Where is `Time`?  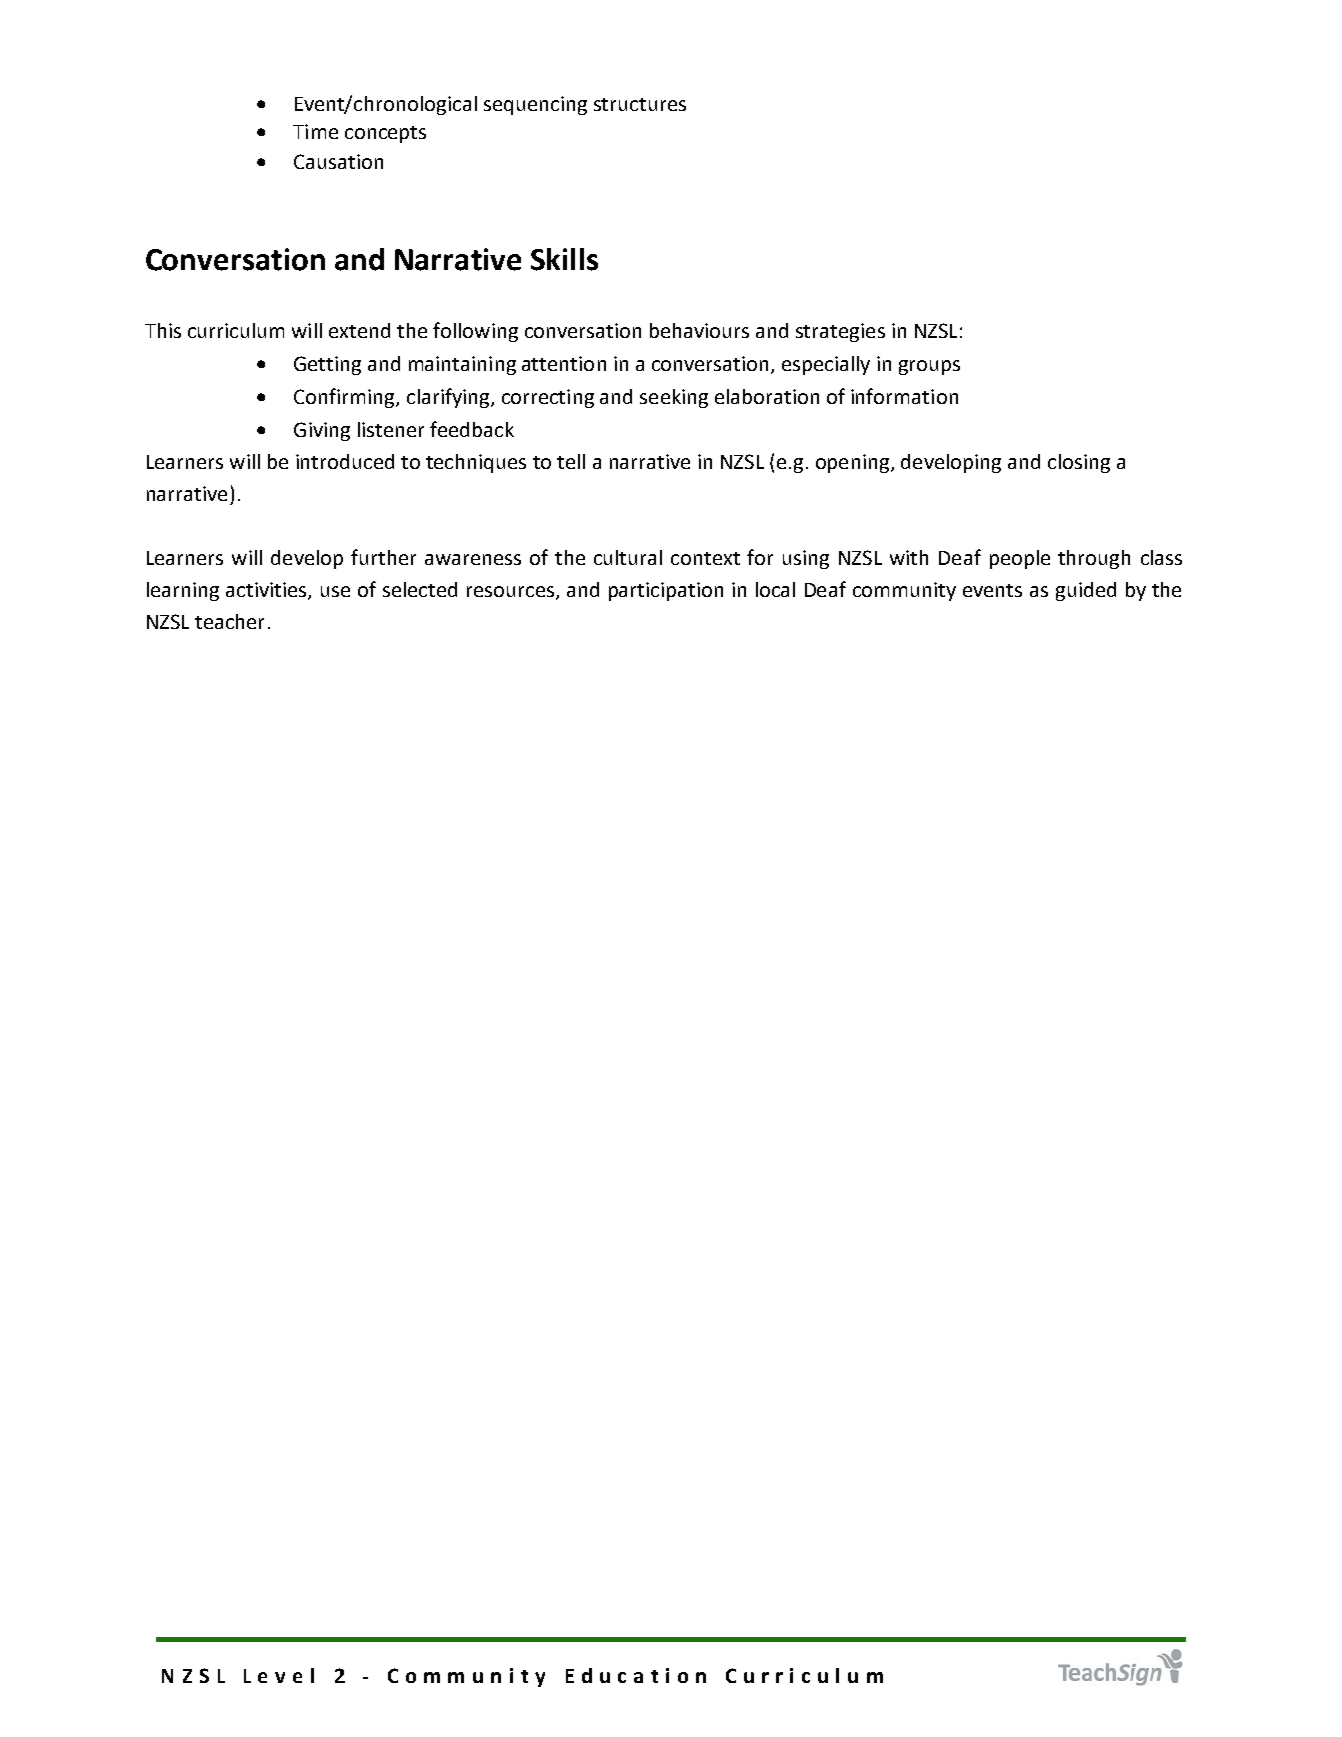 Time is located at coordinates (315, 131).
